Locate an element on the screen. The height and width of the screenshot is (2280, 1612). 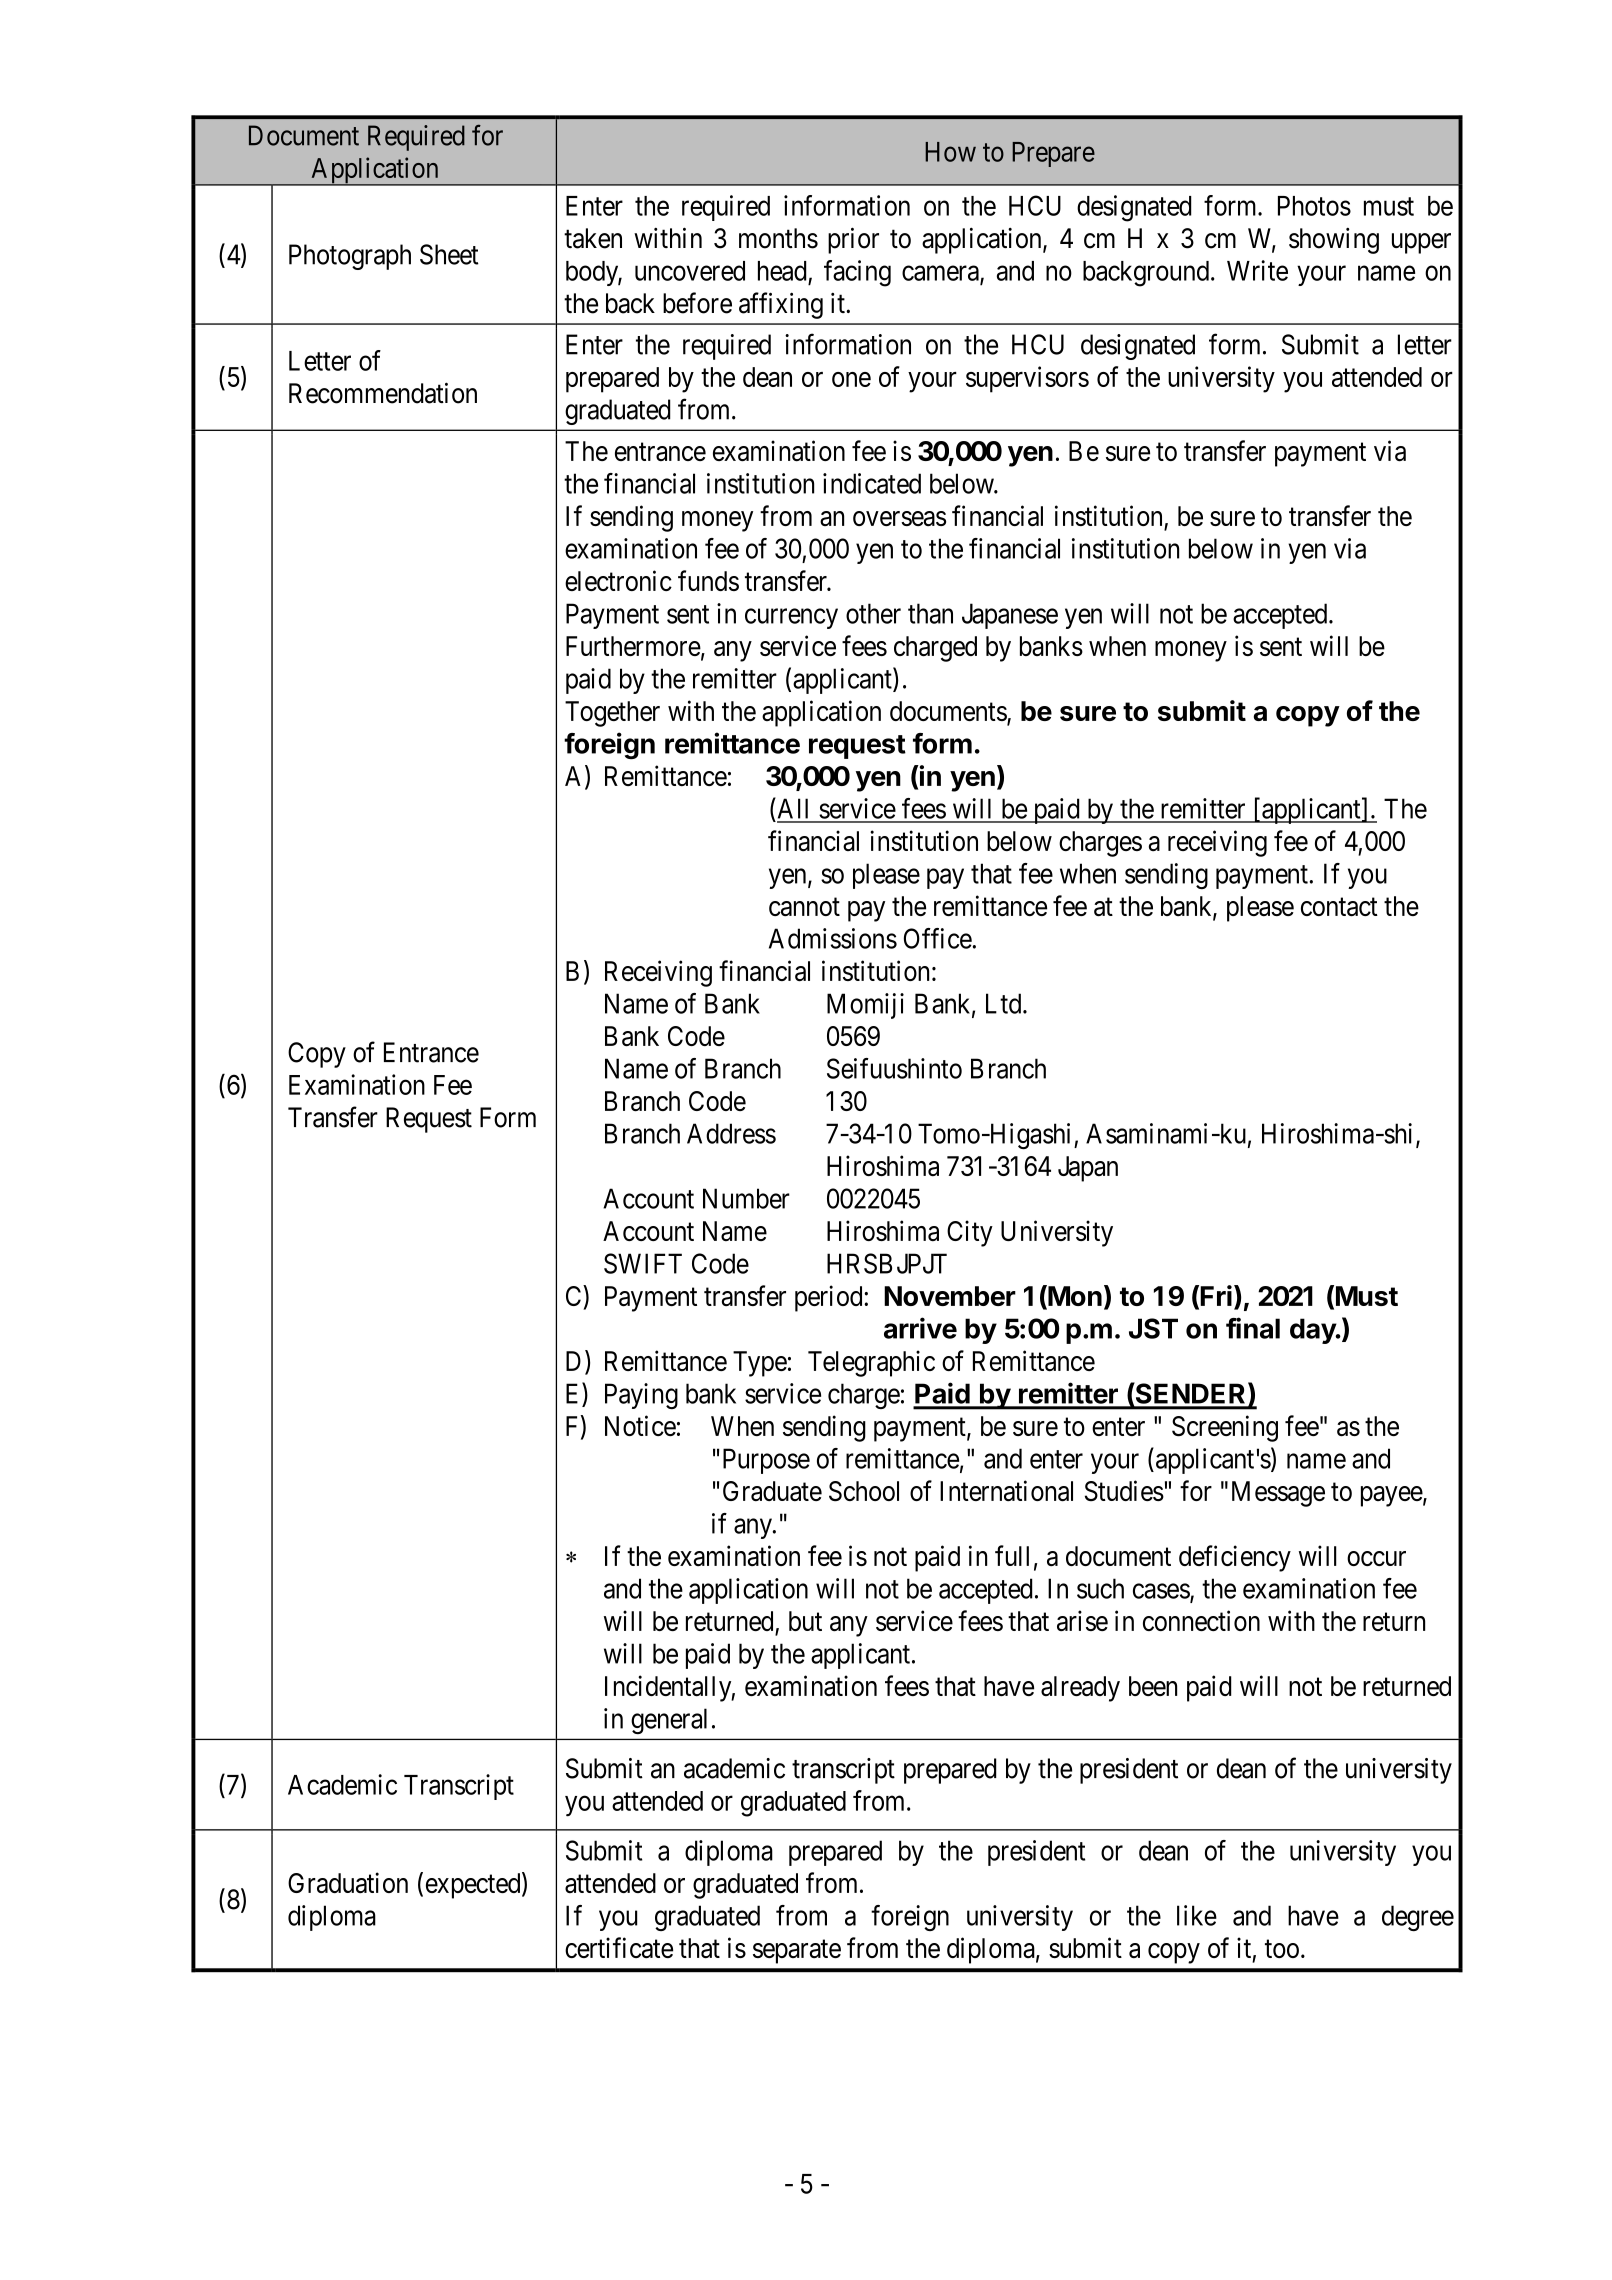
facing is located at coordinates (857, 273).
